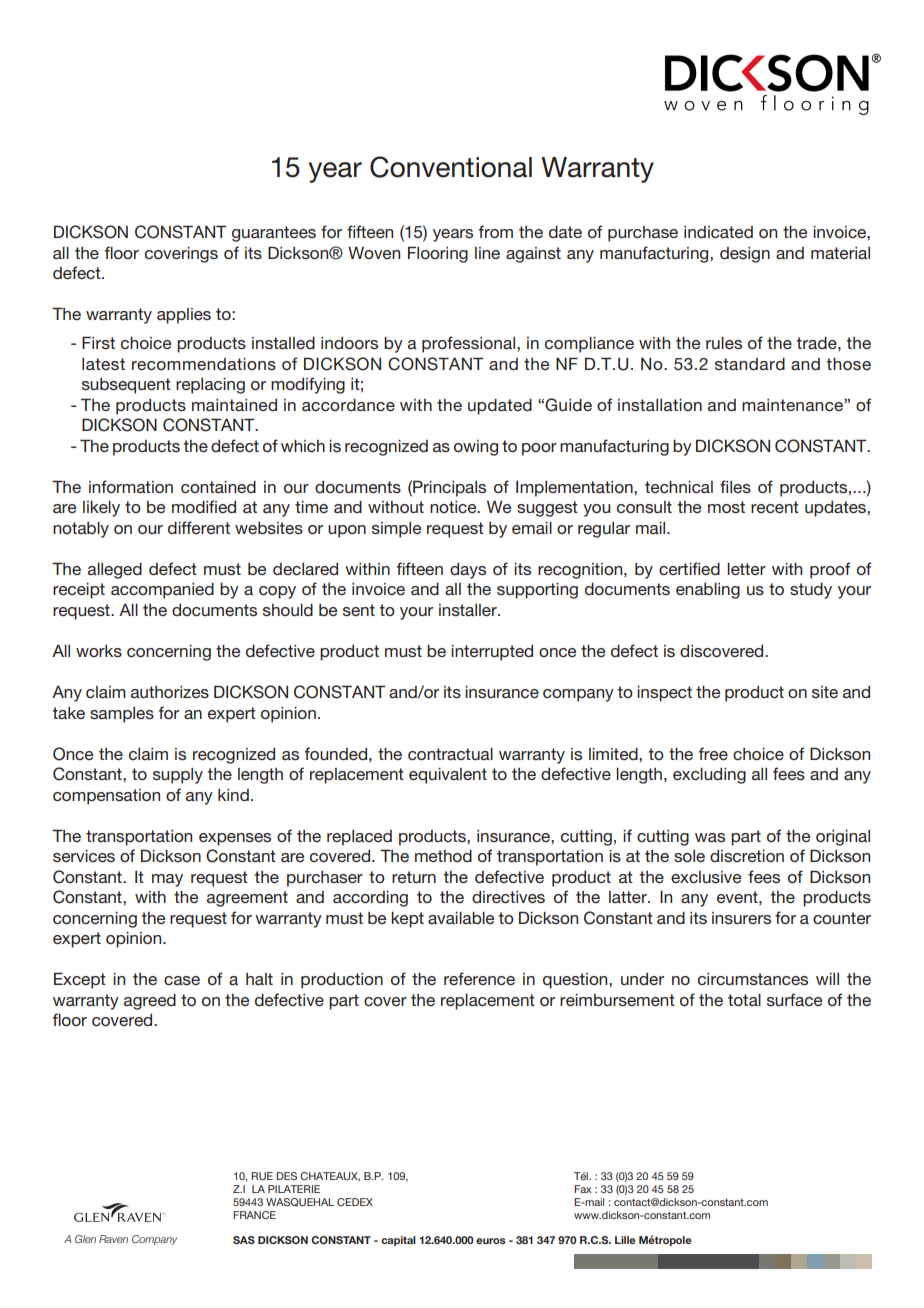 This screenshot has height=1308, width=924. What do you see at coordinates (625, 1240) in the screenshot?
I see `Lille` at bounding box center [625, 1240].
